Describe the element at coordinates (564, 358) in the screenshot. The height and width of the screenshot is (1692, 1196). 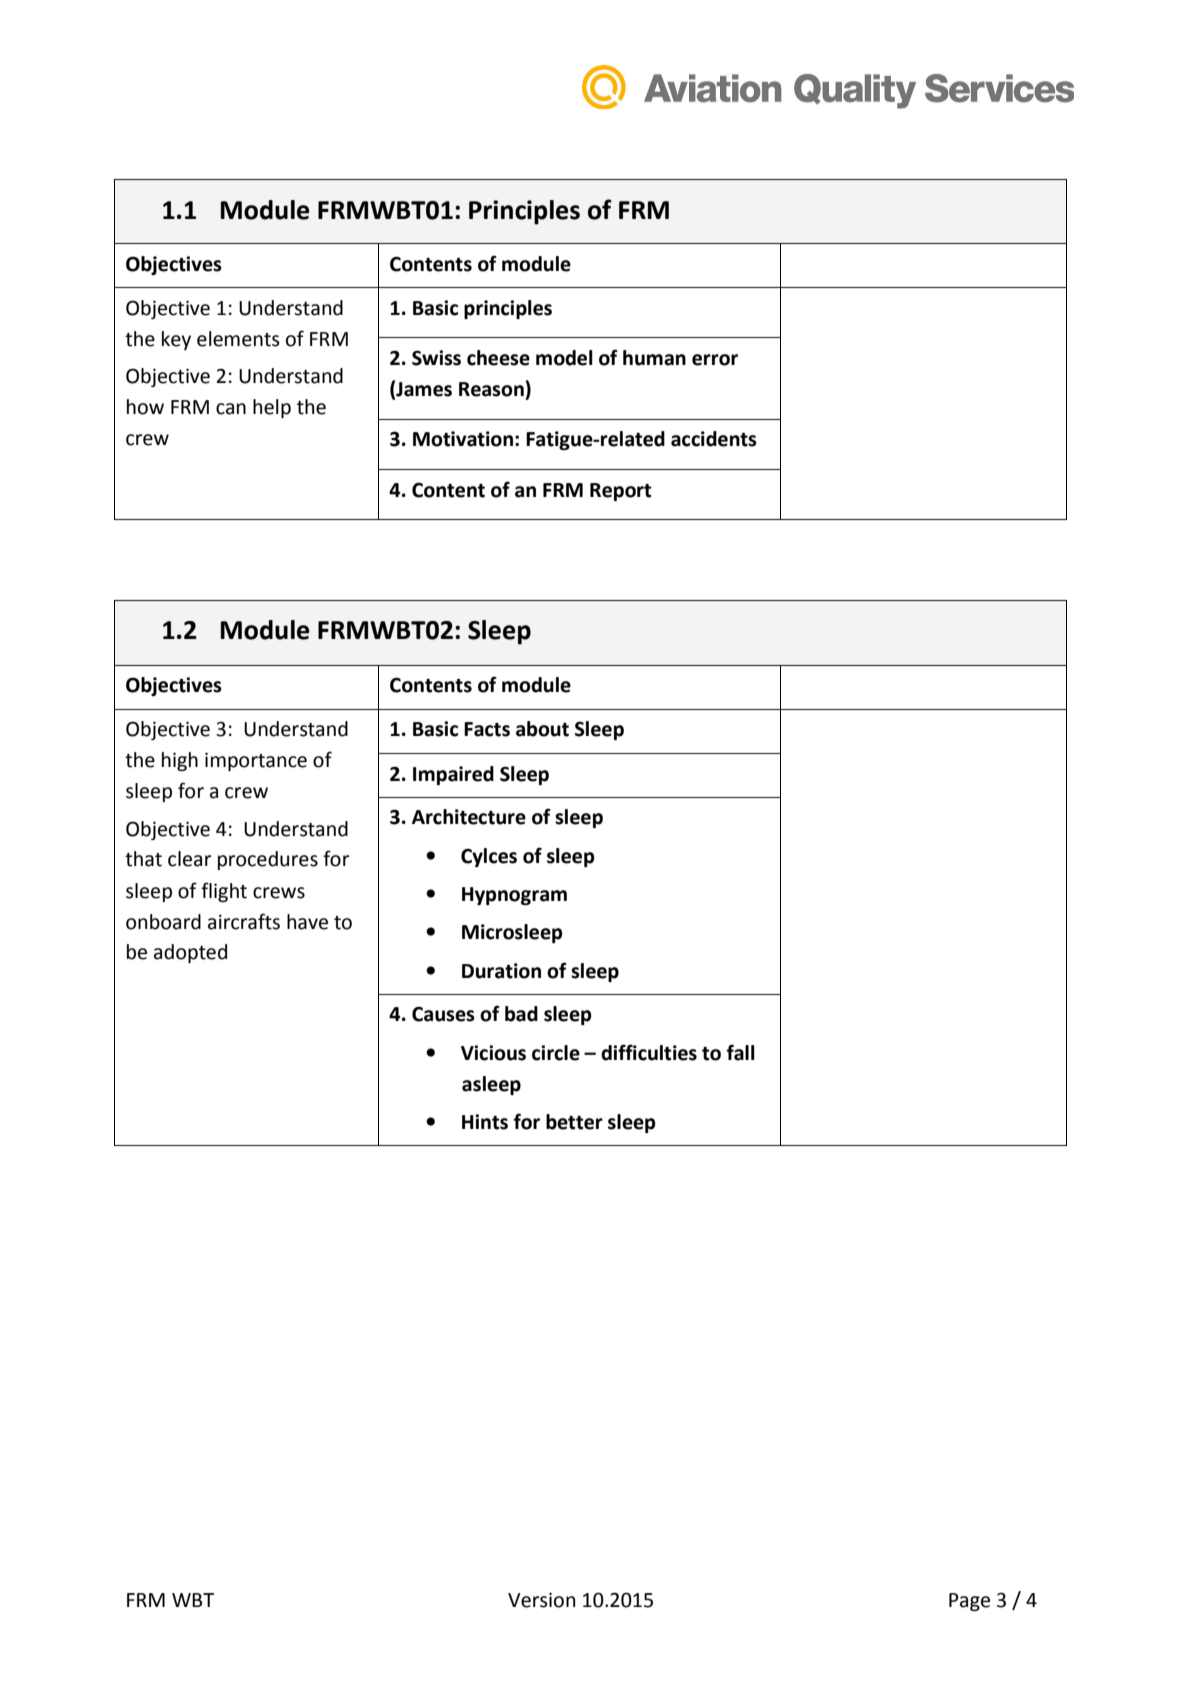
I see `model` at that location.
